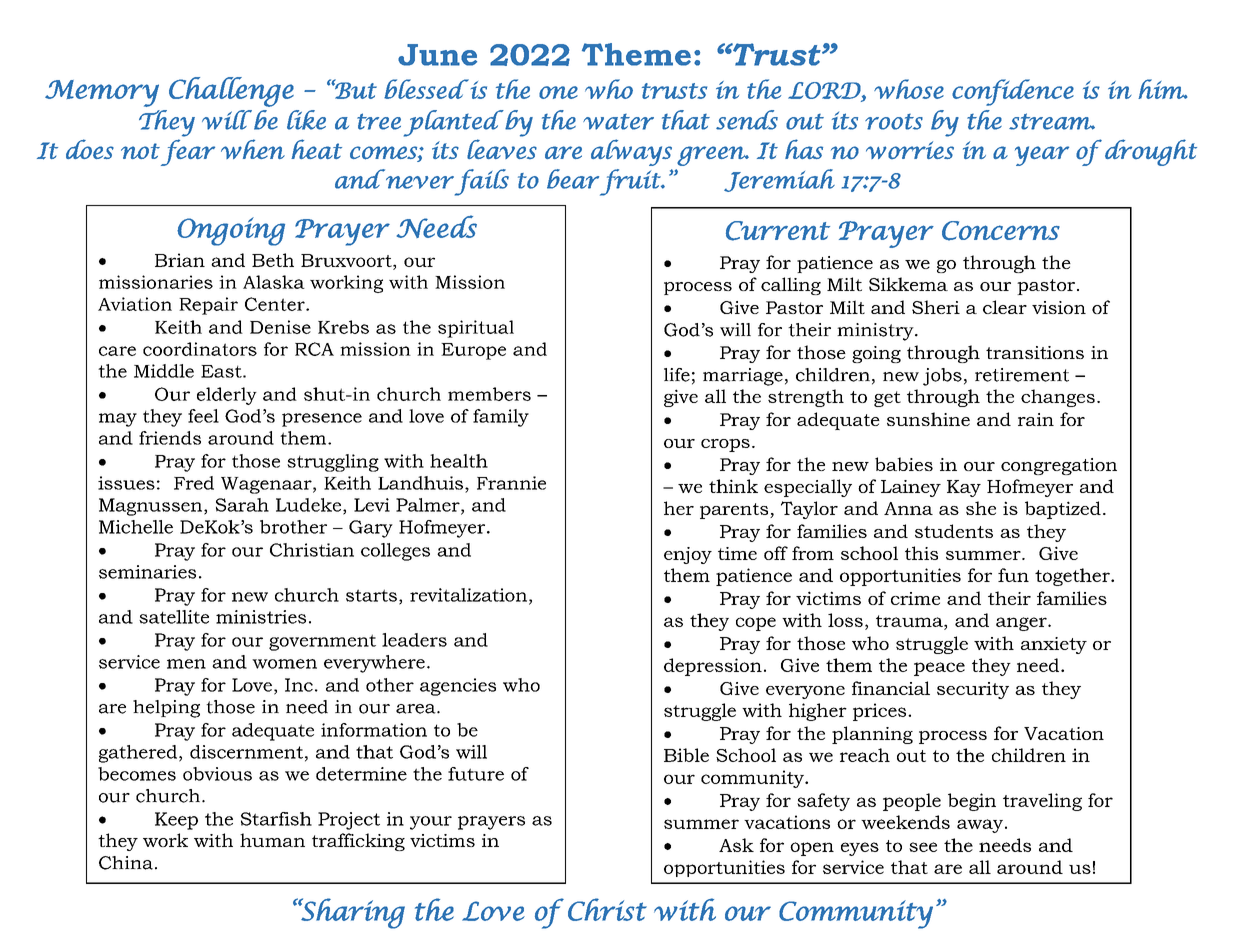 Image resolution: width=1233 pixels, height=952 pixels. I want to click on water, so click(618, 122).
